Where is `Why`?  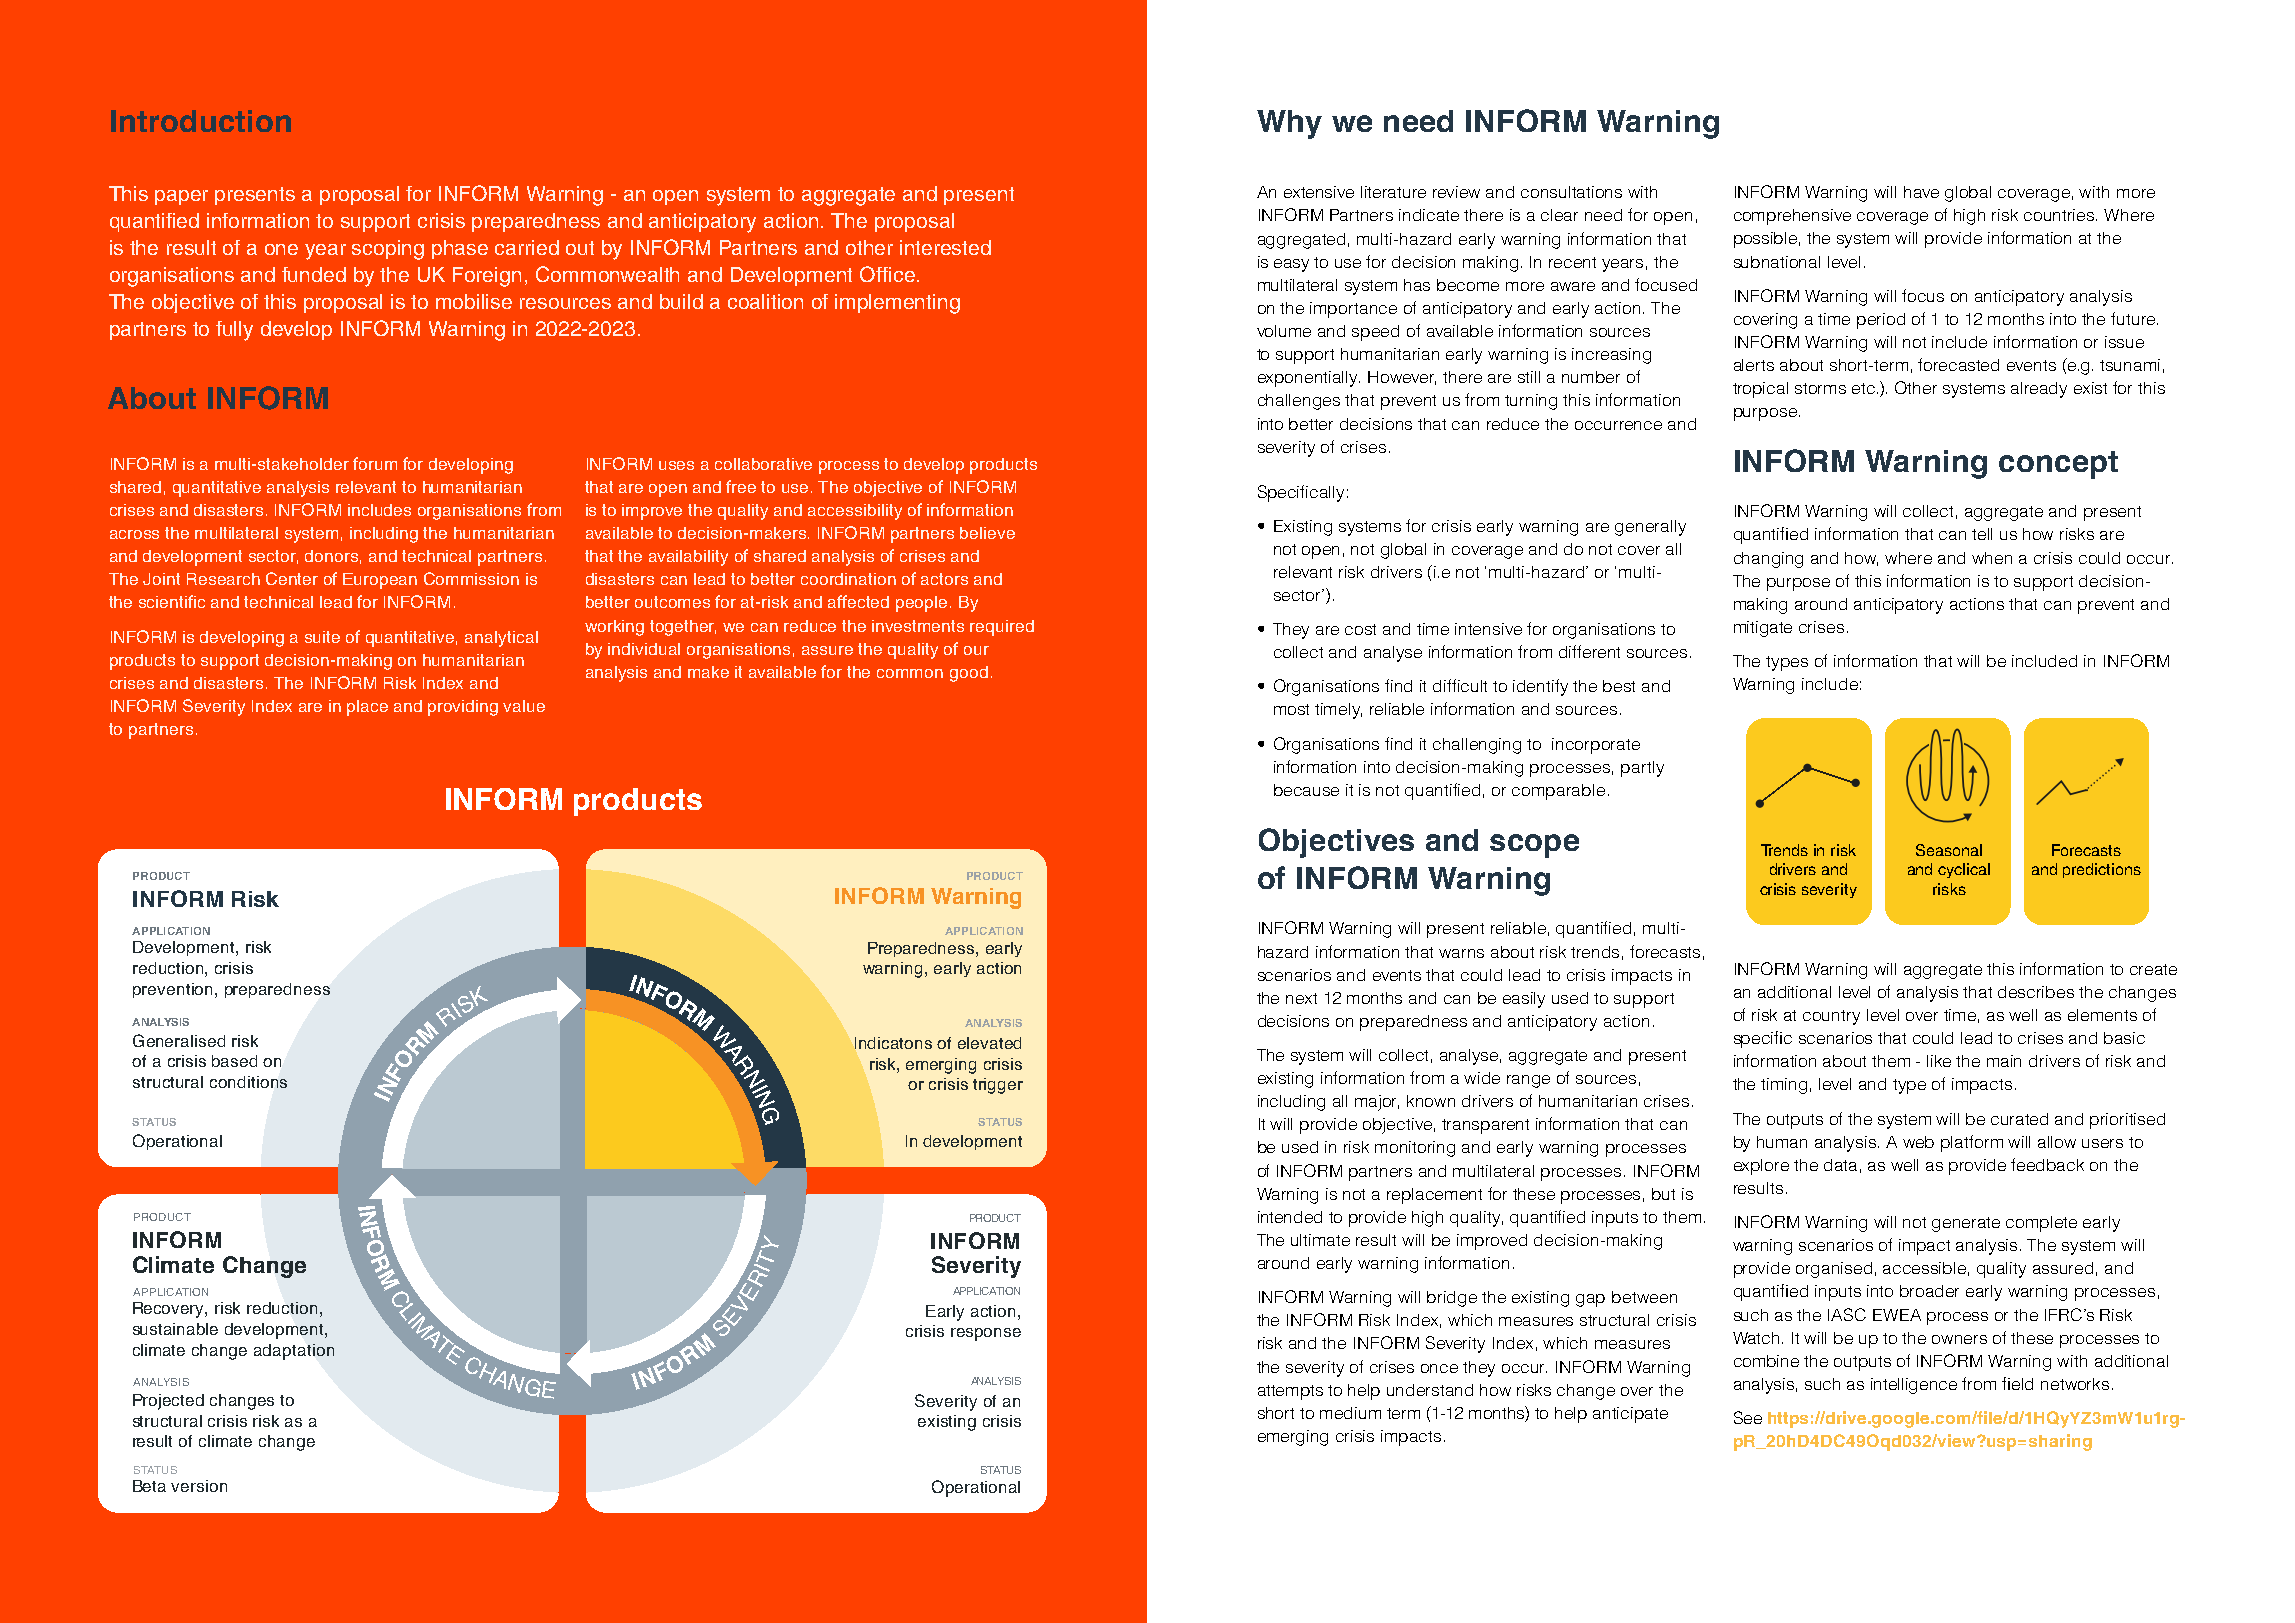
Why is located at coordinates (1289, 124).
